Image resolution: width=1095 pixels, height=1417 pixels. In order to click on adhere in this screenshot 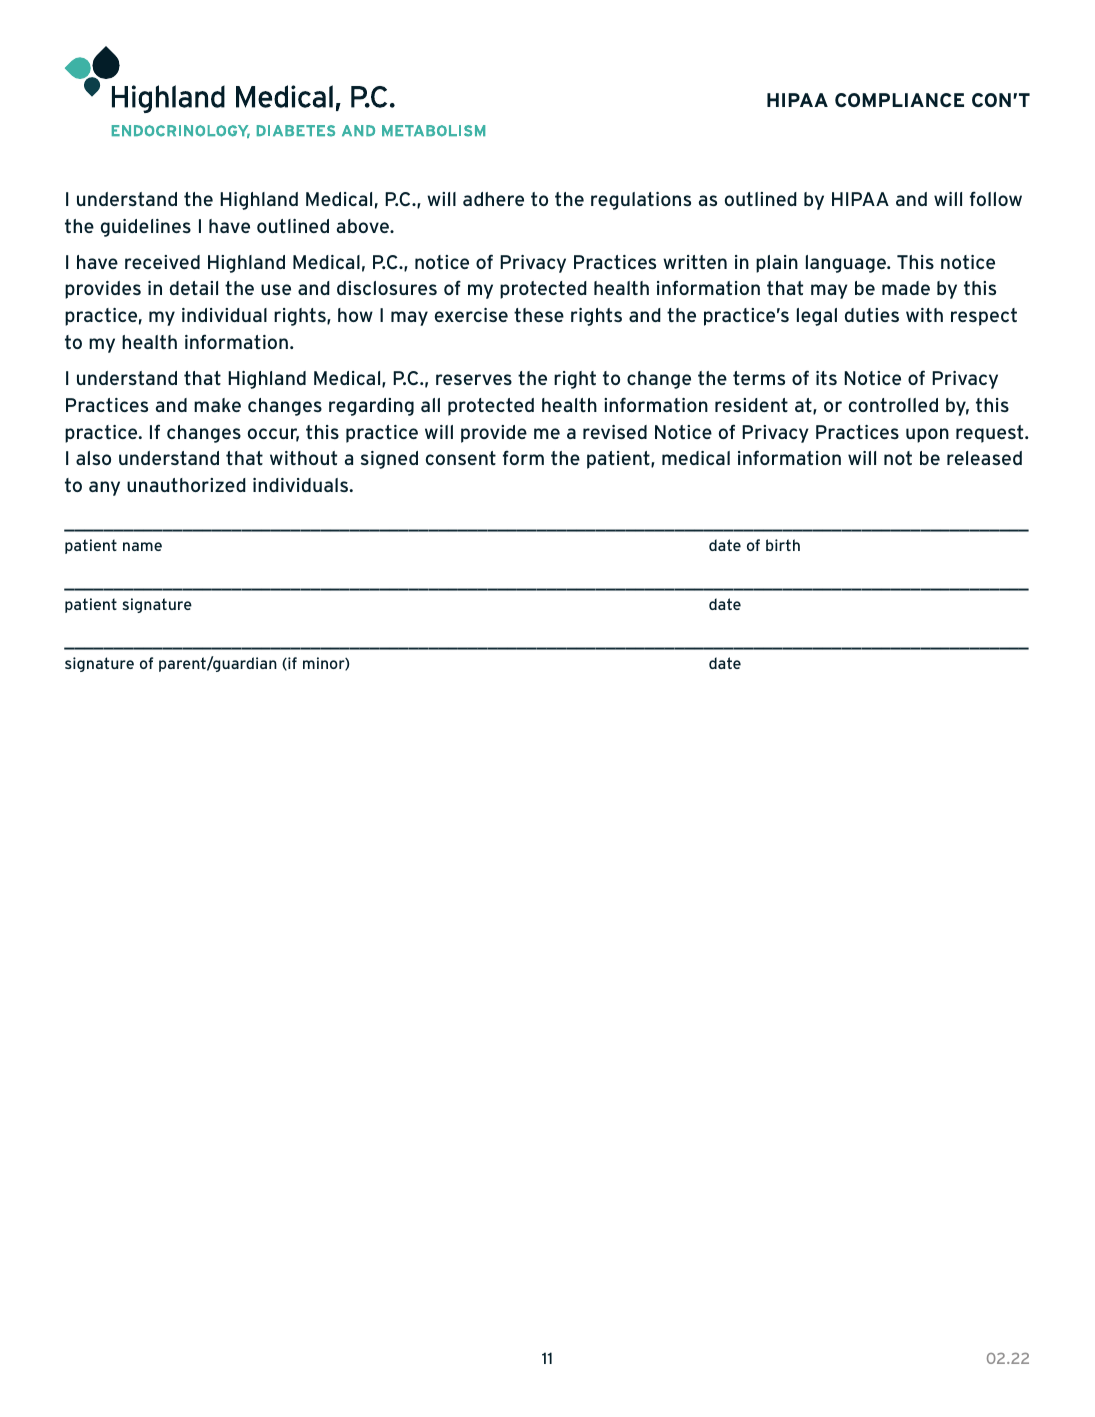, I will do `click(493, 199)`.
